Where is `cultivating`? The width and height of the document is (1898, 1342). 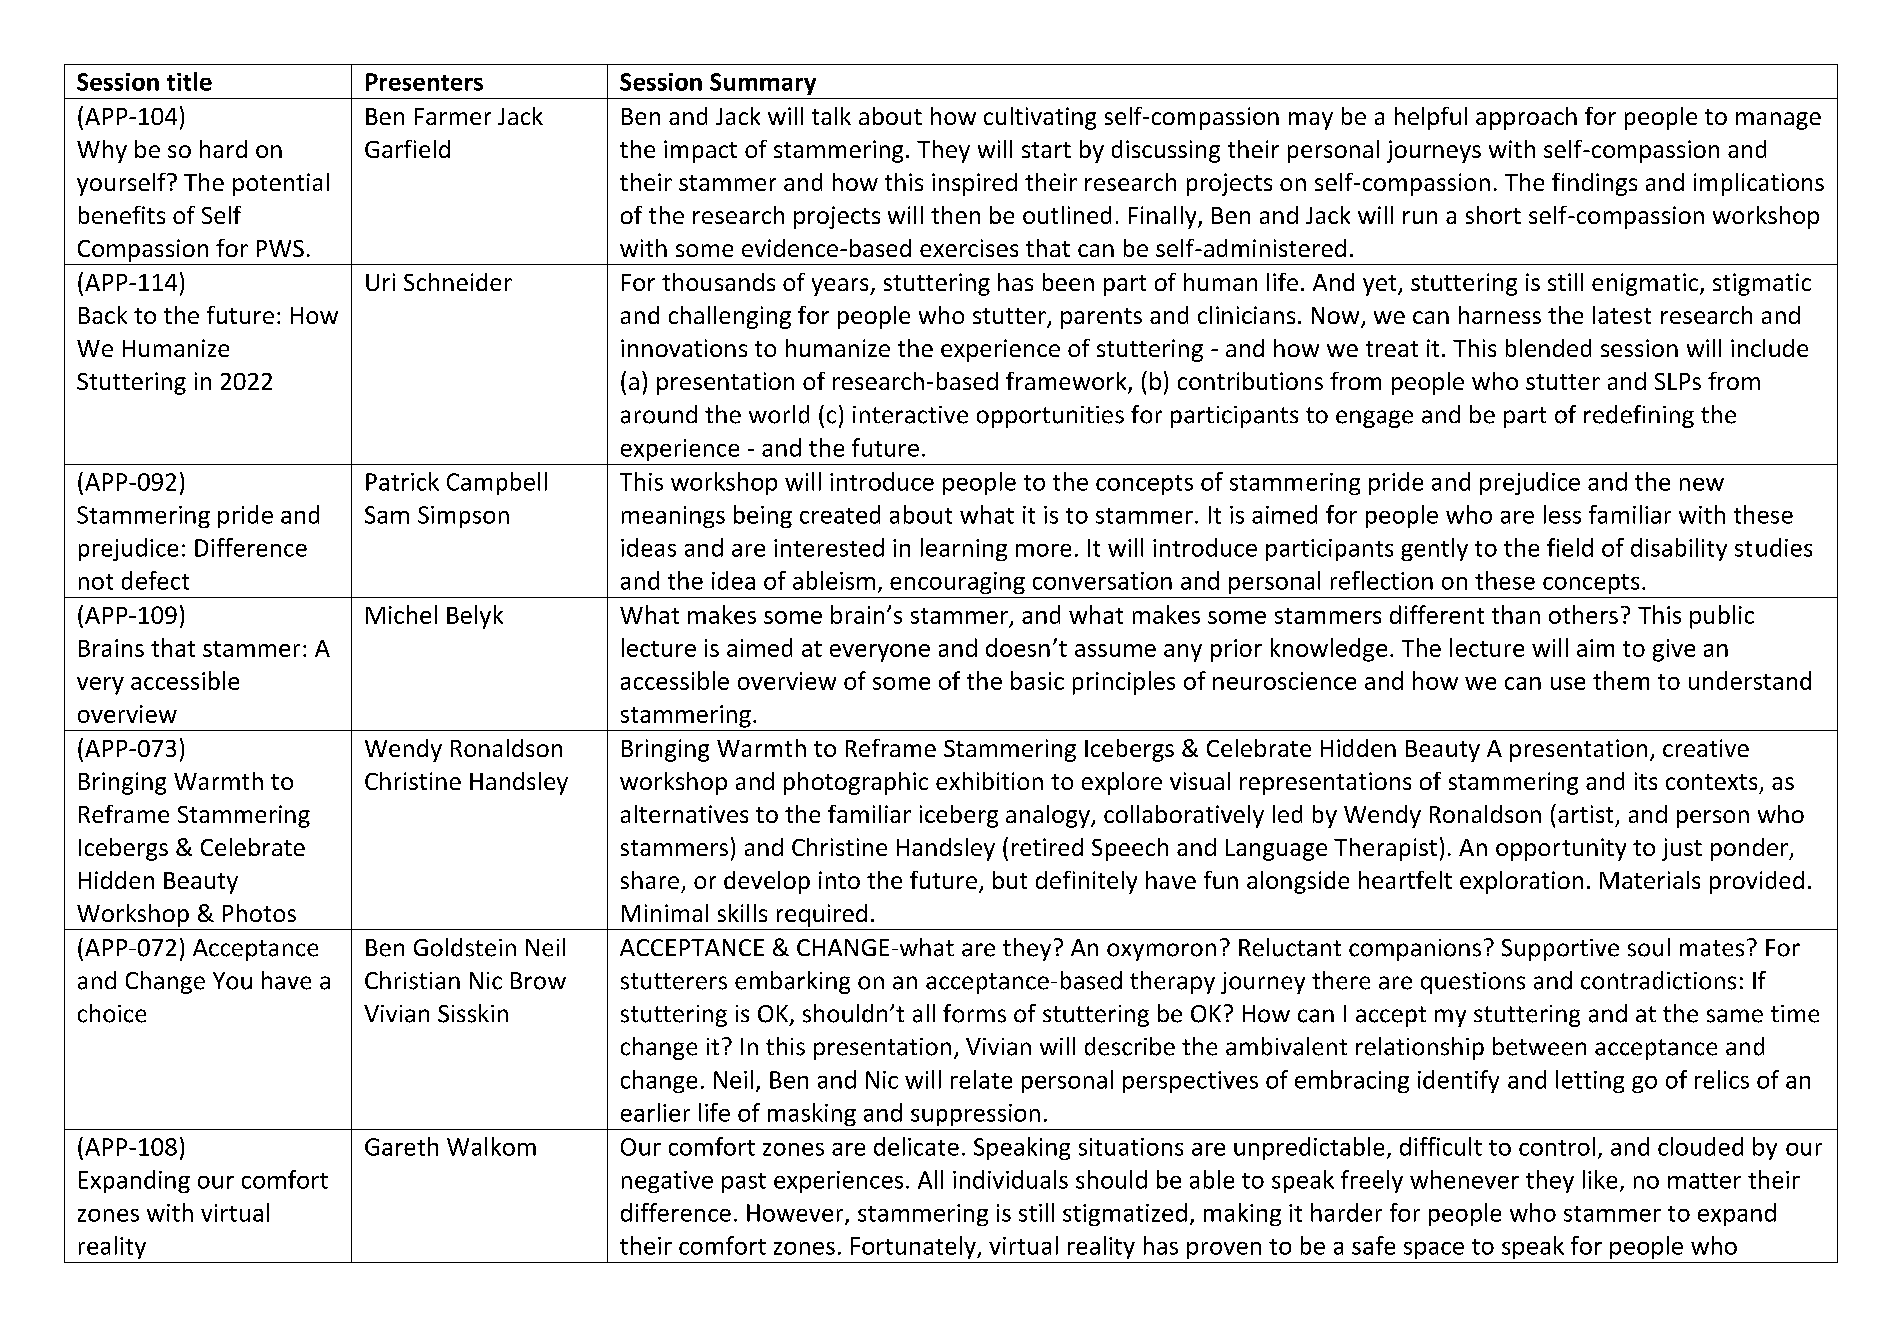 cultivating is located at coordinates (1040, 118).
